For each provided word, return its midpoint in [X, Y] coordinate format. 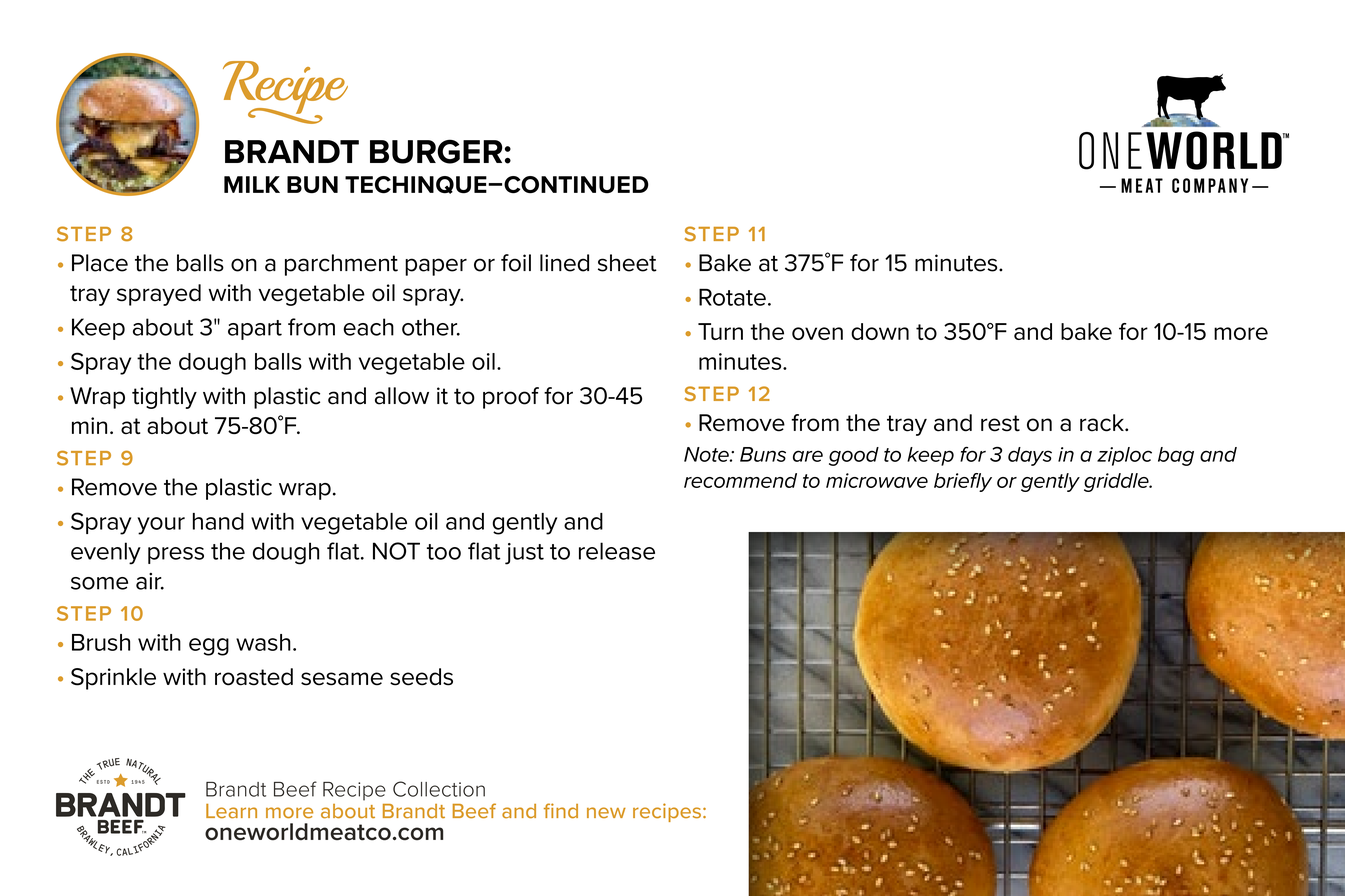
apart [255, 330]
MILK [252, 184]
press [176, 555]
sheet [627, 263]
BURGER [436, 151]
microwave [877, 480]
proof [511, 398]
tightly [164, 398]
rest [1000, 423]
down [880, 331]
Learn [231, 811]
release [617, 551]
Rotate [732, 297]
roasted [254, 677]
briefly [963, 482]
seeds [421, 677]
